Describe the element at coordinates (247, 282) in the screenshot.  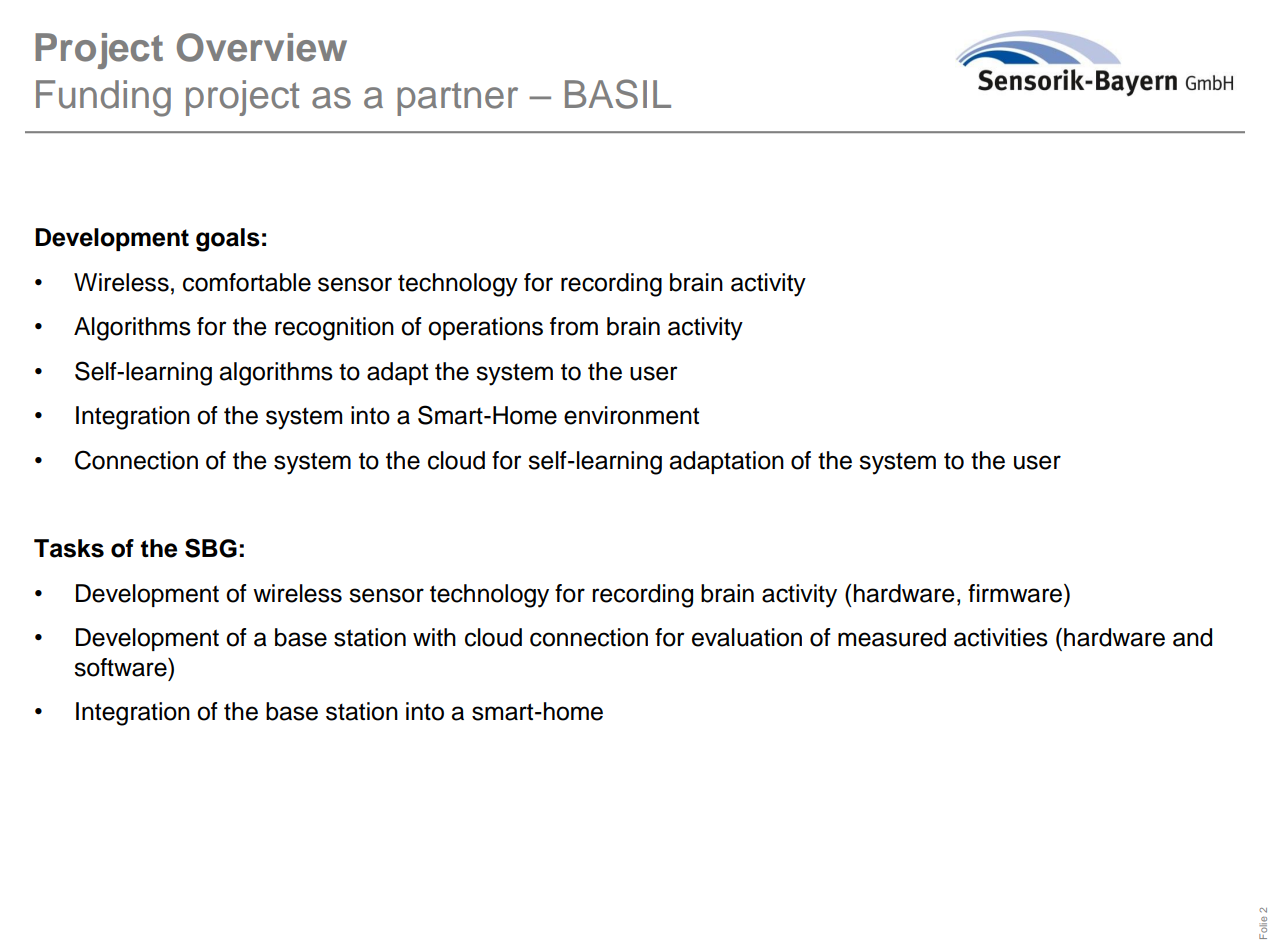
I see `comfortable` at that location.
